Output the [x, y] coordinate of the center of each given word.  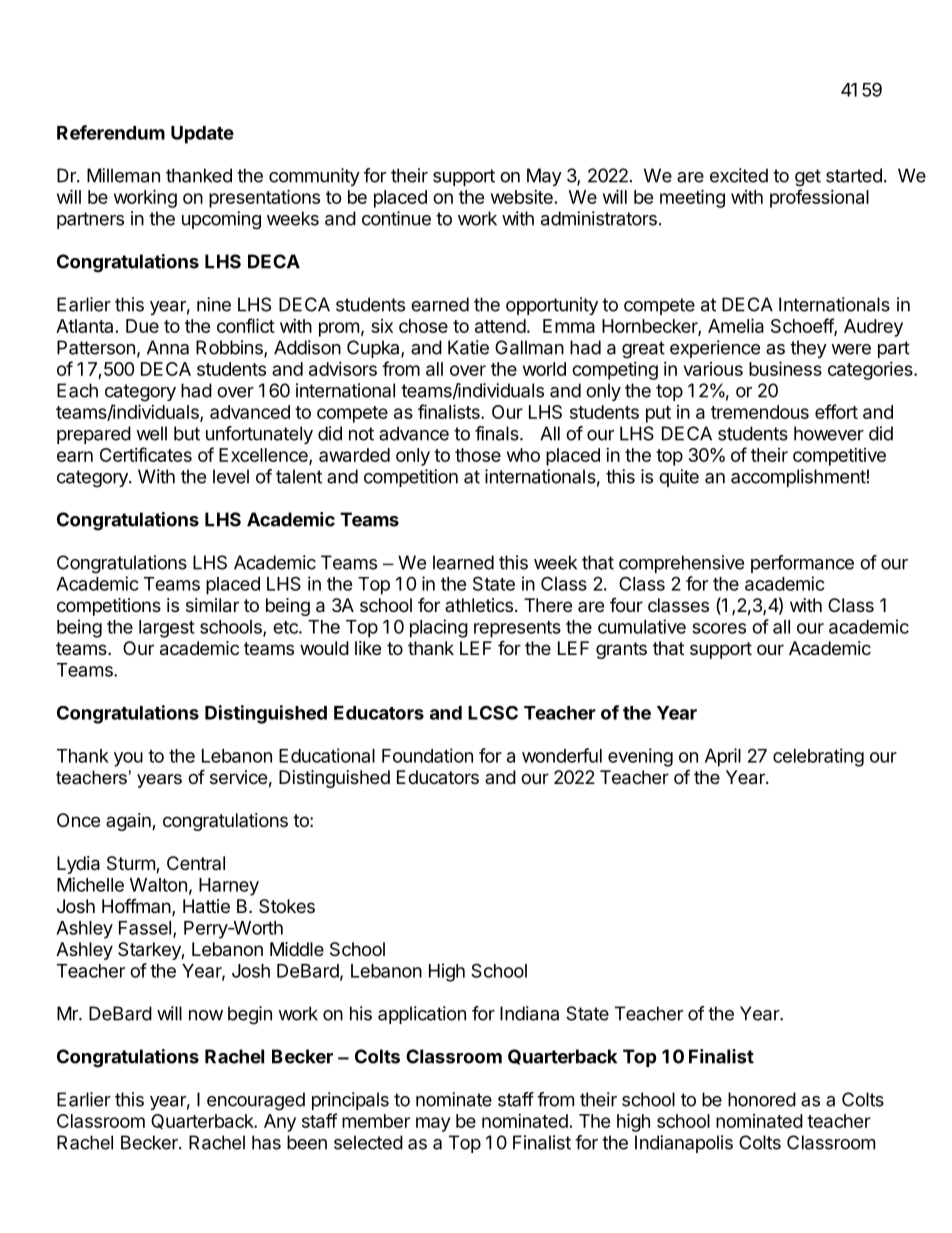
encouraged [256, 1101]
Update [202, 135]
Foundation [427, 755]
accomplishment [798, 478]
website [522, 197]
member [376, 1121]
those [478, 455]
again [129, 822]
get [808, 178]
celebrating [818, 757]
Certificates [146, 454]
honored [762, 1099]
